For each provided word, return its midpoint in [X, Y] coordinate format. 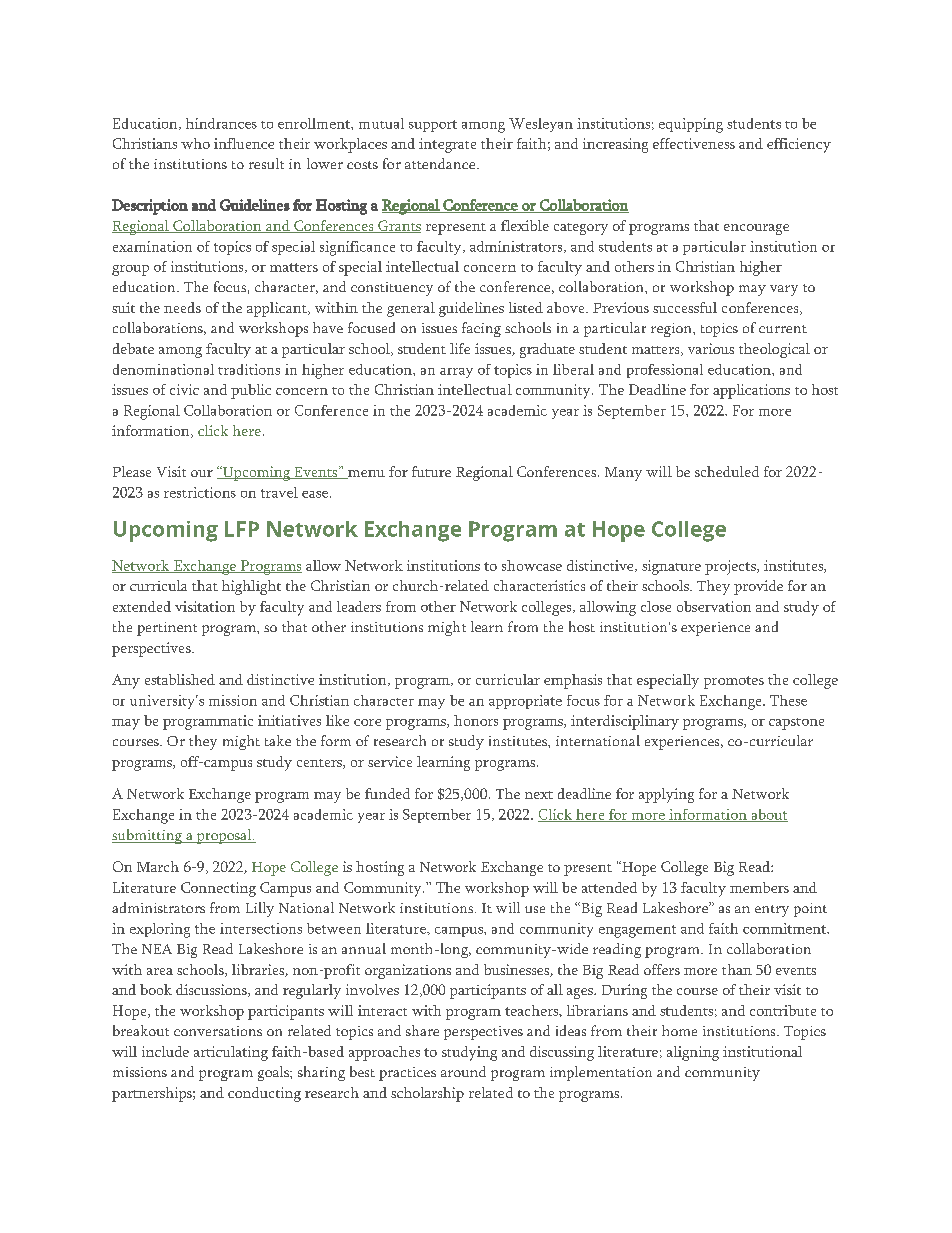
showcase [532, 565]
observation [714, 606]
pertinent [167, 629]
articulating [231, 1053]
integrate [447, 145]
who [195, 143]
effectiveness [694, 143]
